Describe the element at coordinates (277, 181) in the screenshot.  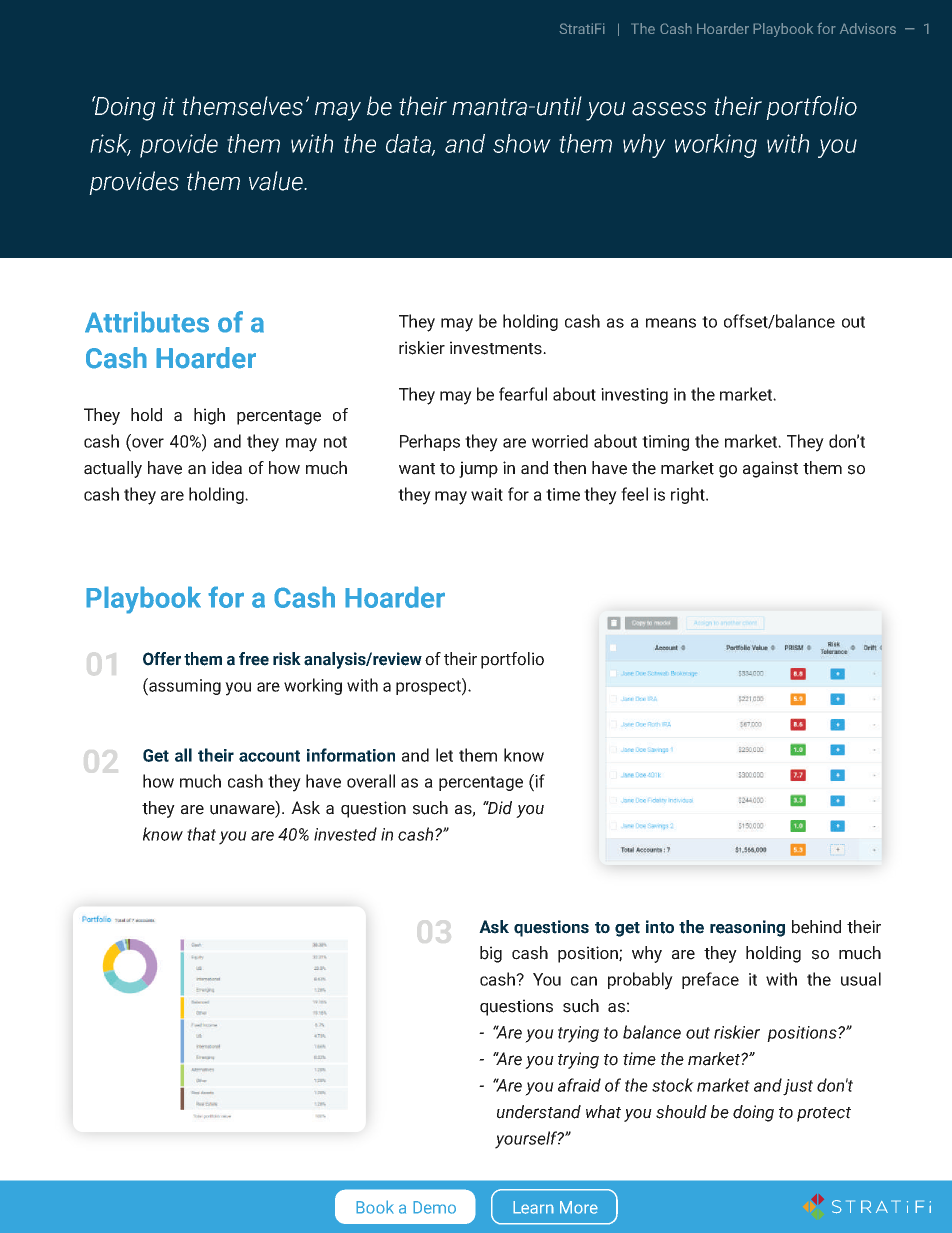
I see `value` at that location.
